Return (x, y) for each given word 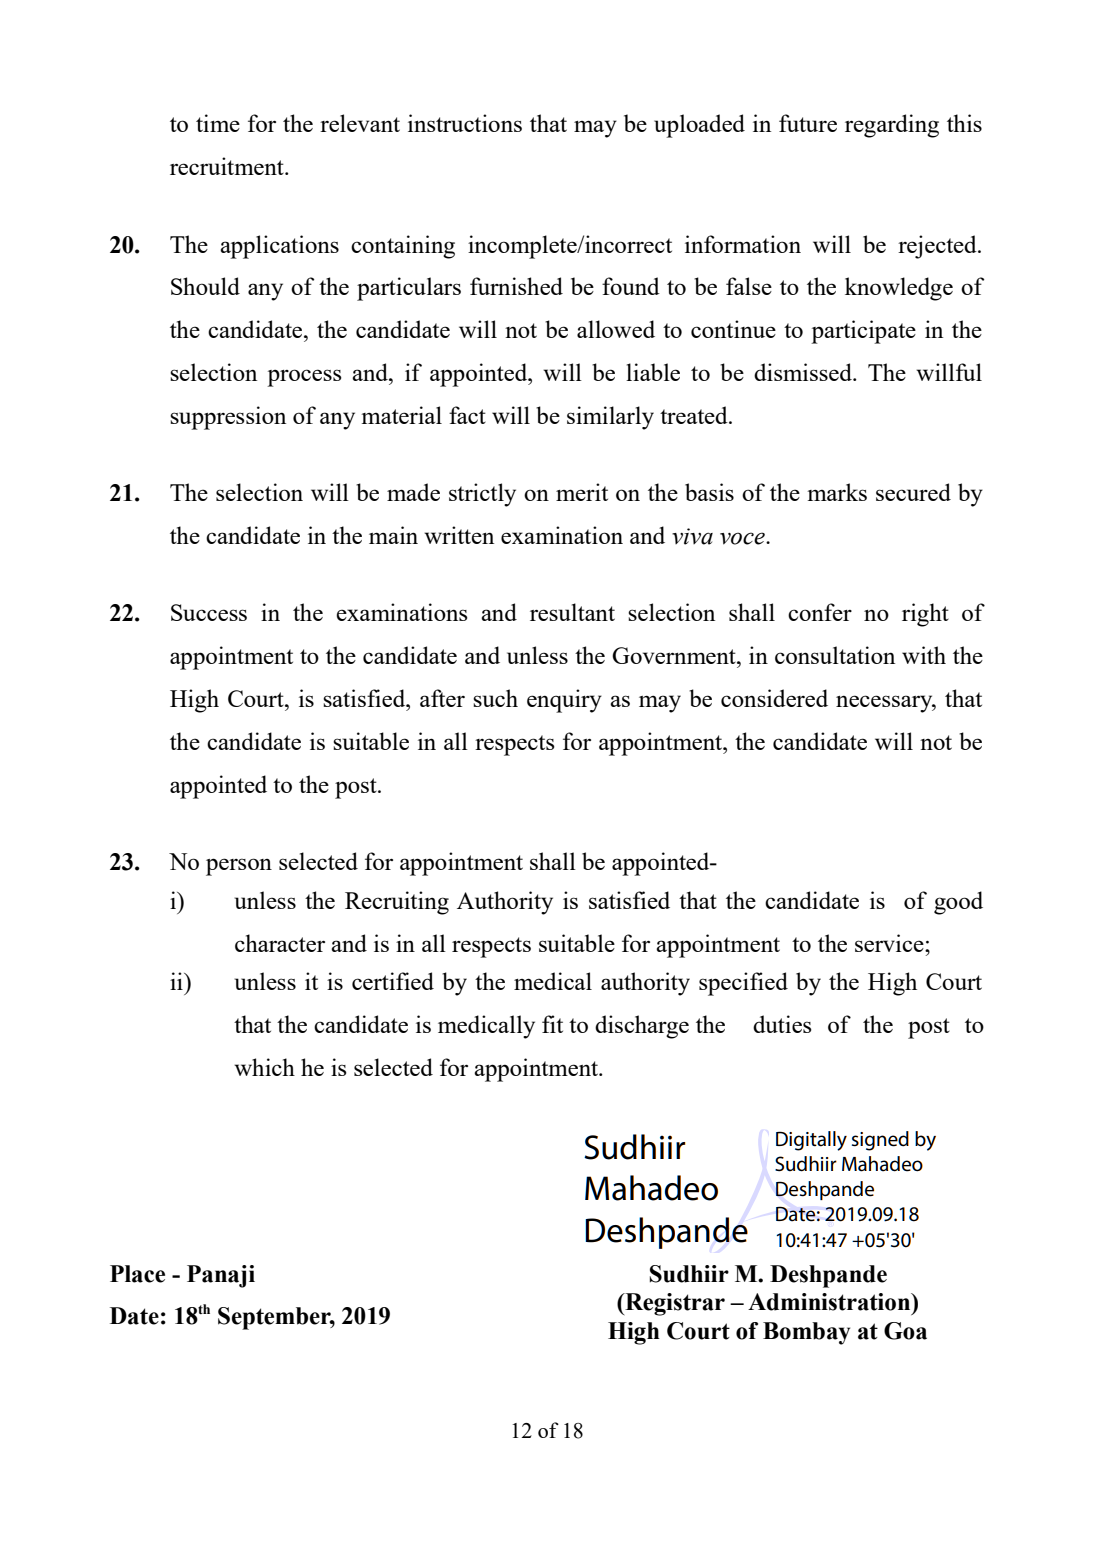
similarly (610, 418)
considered (774, 698)
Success (209, 612)
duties (782, 1024)
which (264, 1067)
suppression (228, 418)
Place (137, 1274)
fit (552, 1024)
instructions (465, 123)
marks (837, 492)
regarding (892, 126)
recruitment (228, 166)
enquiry (564, 701)
